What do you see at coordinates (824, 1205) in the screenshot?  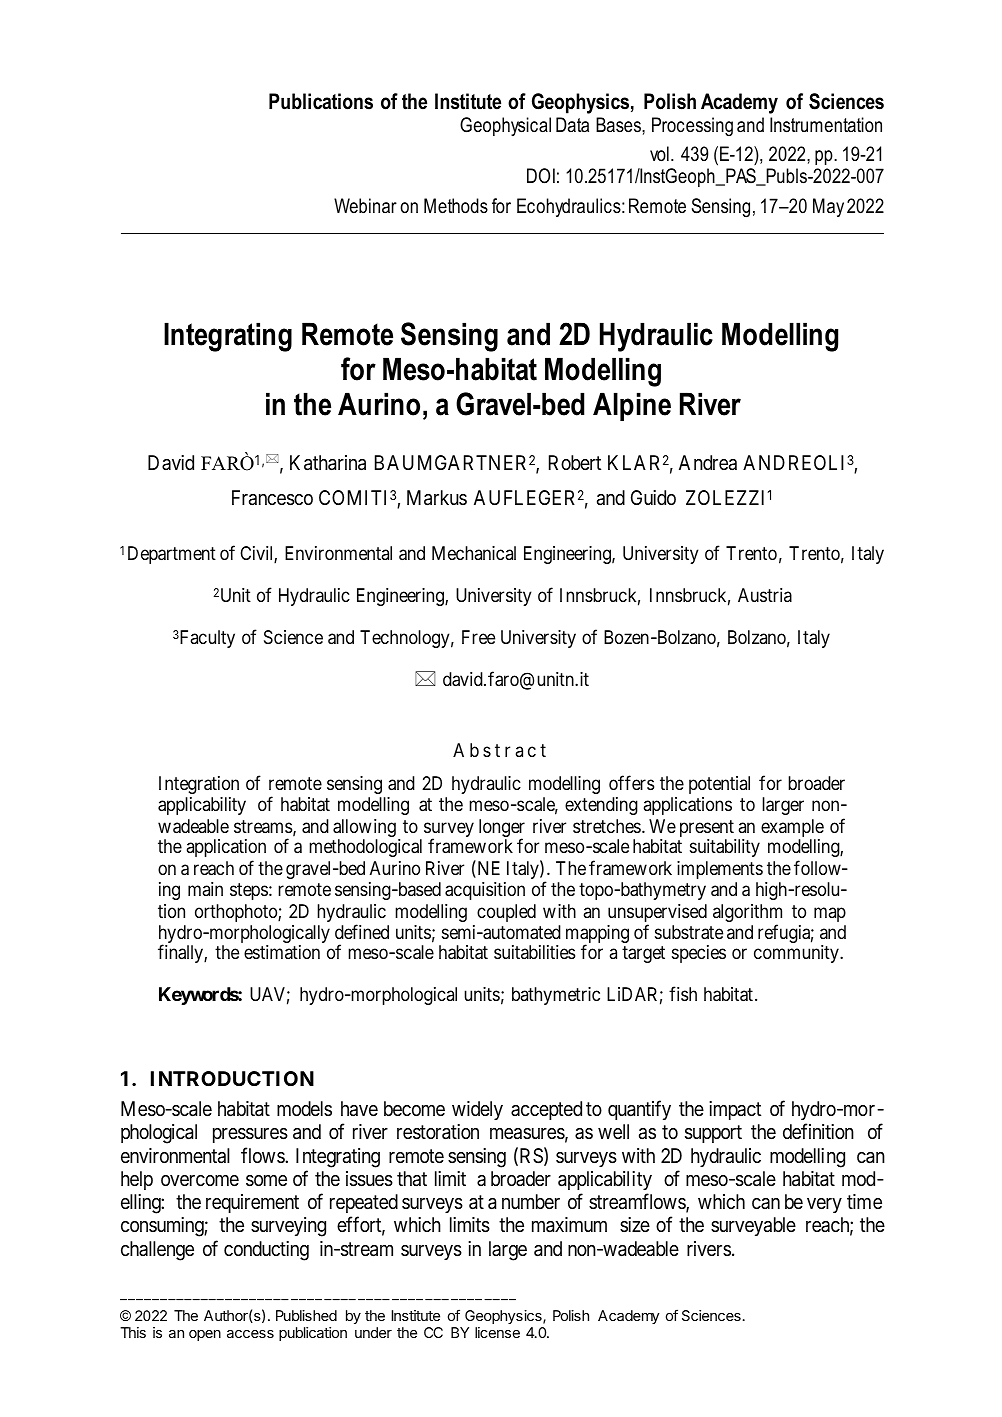 I see `very` at bounding box center [824, 1205].
